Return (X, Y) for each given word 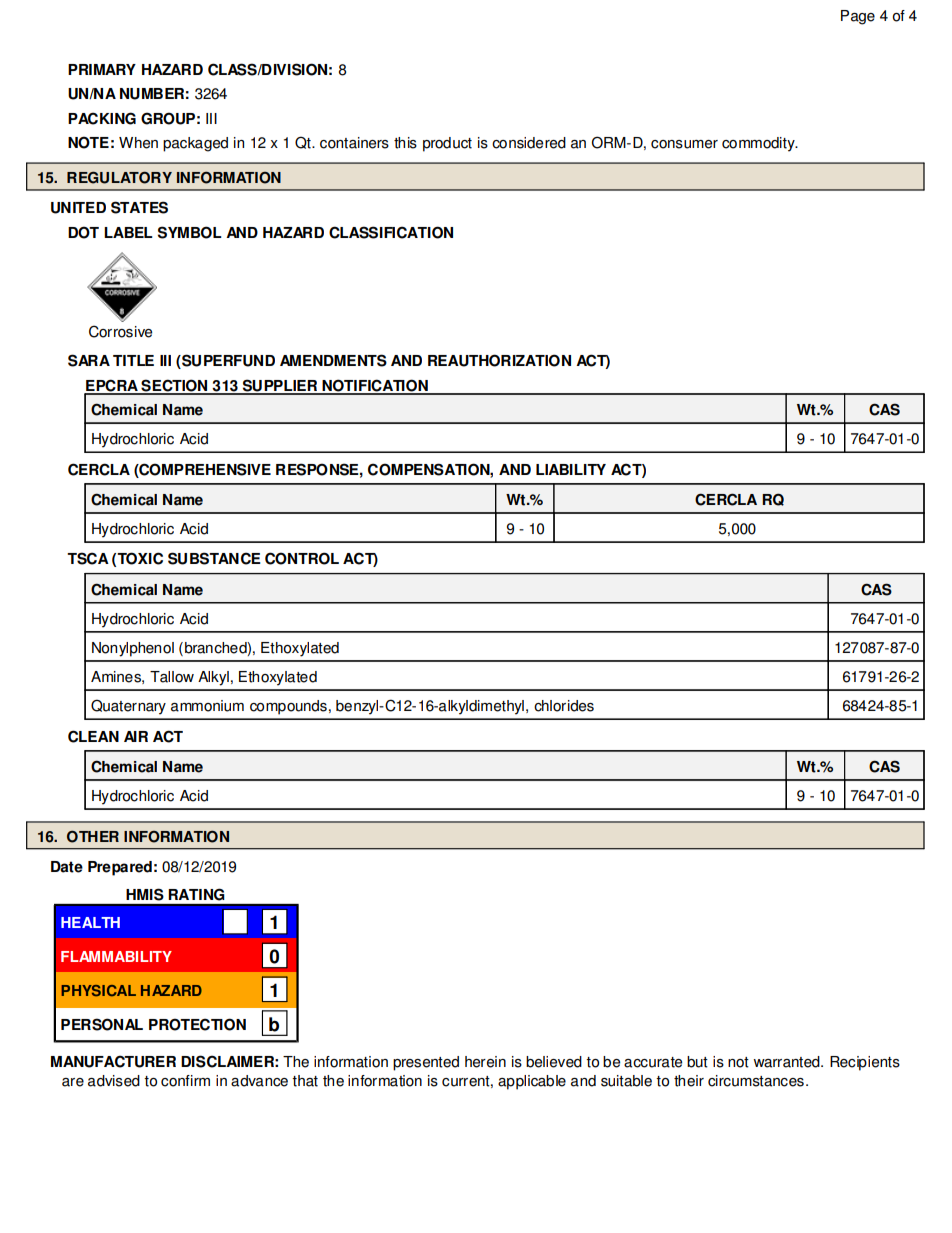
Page (858, 17)
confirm (185, 1081)
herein (485, 1062)
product (447, 144)
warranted (787, 1062)
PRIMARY (102, 69)
